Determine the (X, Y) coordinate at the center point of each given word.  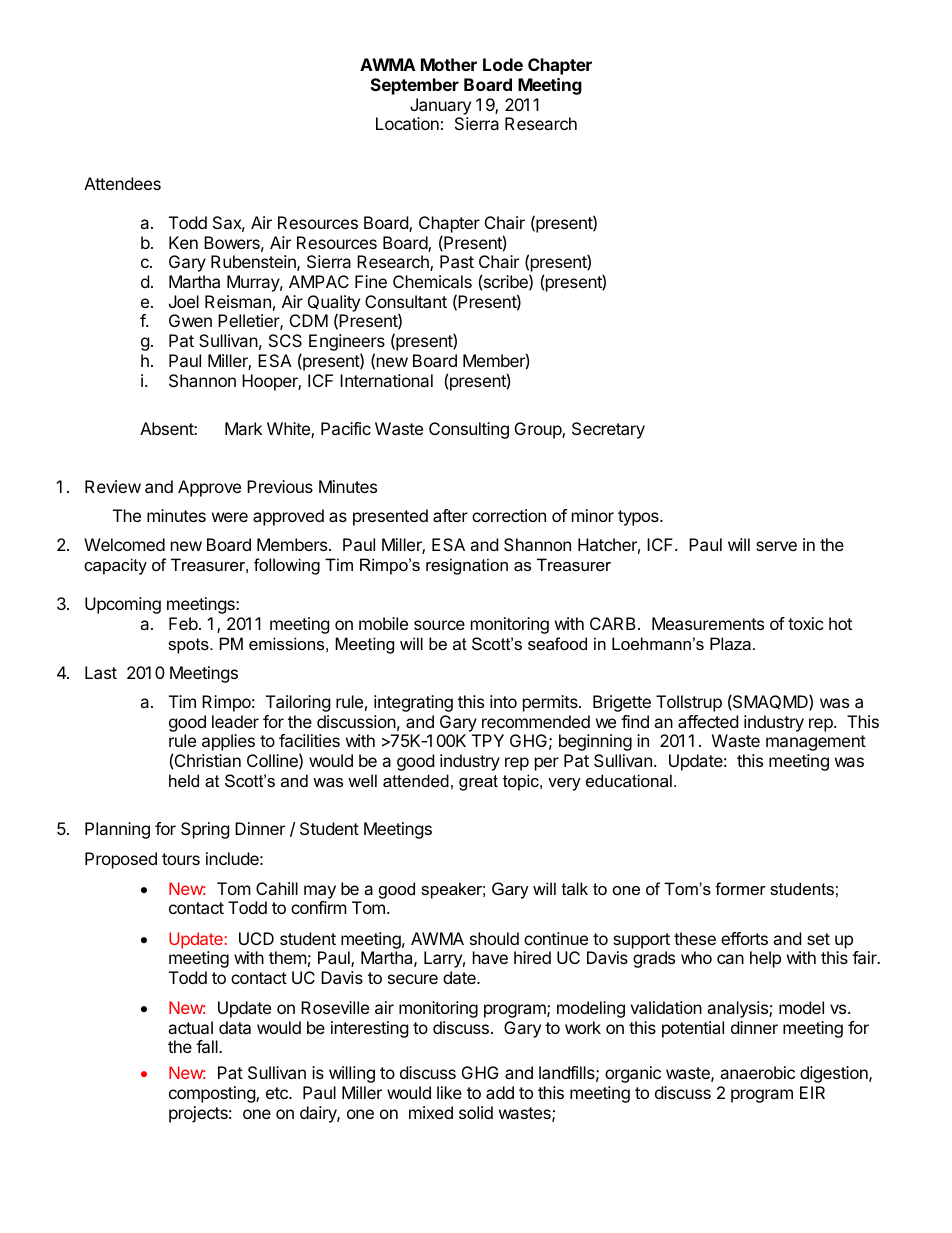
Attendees (122, 183)
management (816, 743)
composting (213, 1094)
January (440, 106)
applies (228, 742)
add (500, 1092)
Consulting (469, 430)
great (478, 783)
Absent (167, 428)
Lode (503, 64)
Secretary (608, 430)
